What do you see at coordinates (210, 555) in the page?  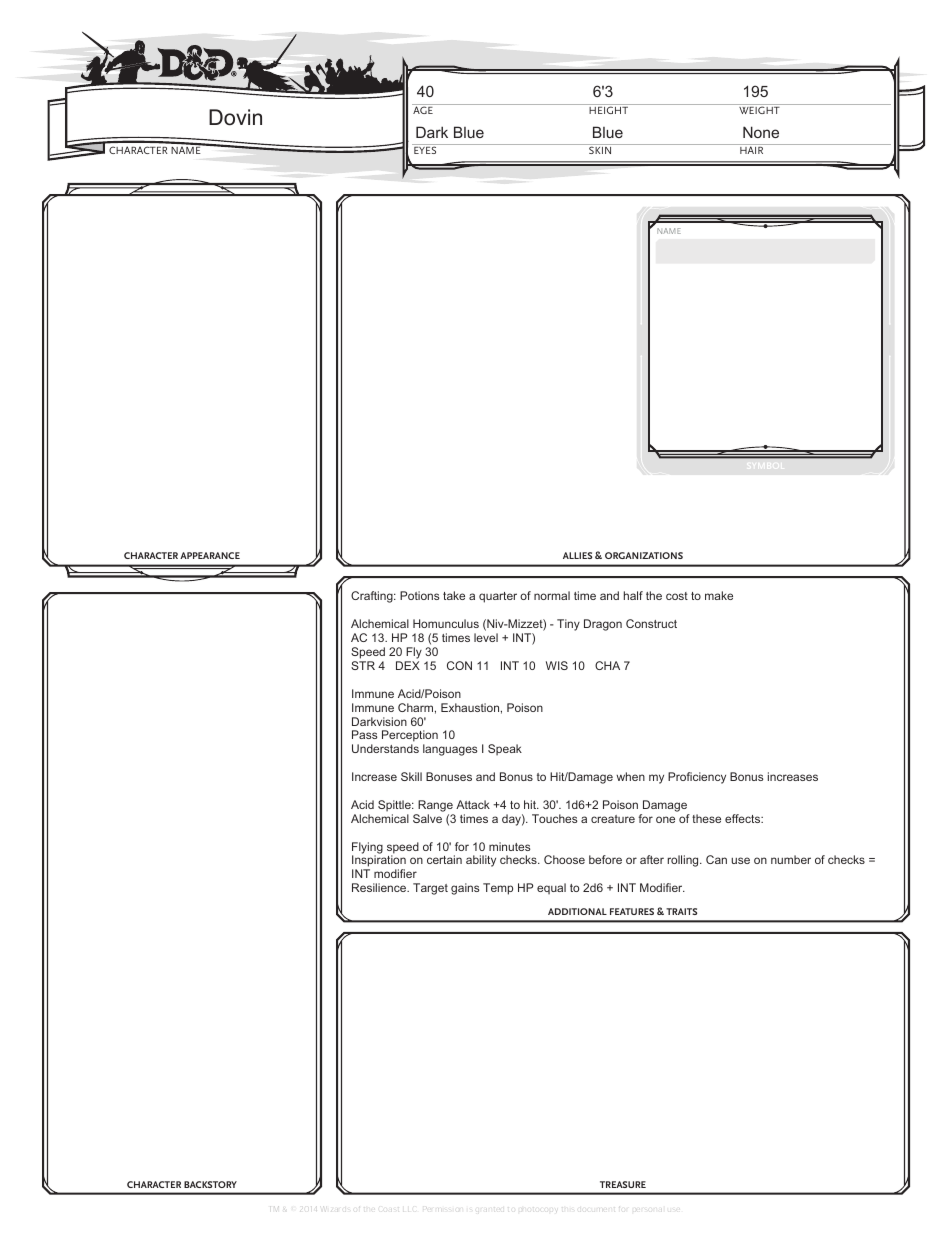 I see `APPEARANCE` at bounding box center [210, 555].
